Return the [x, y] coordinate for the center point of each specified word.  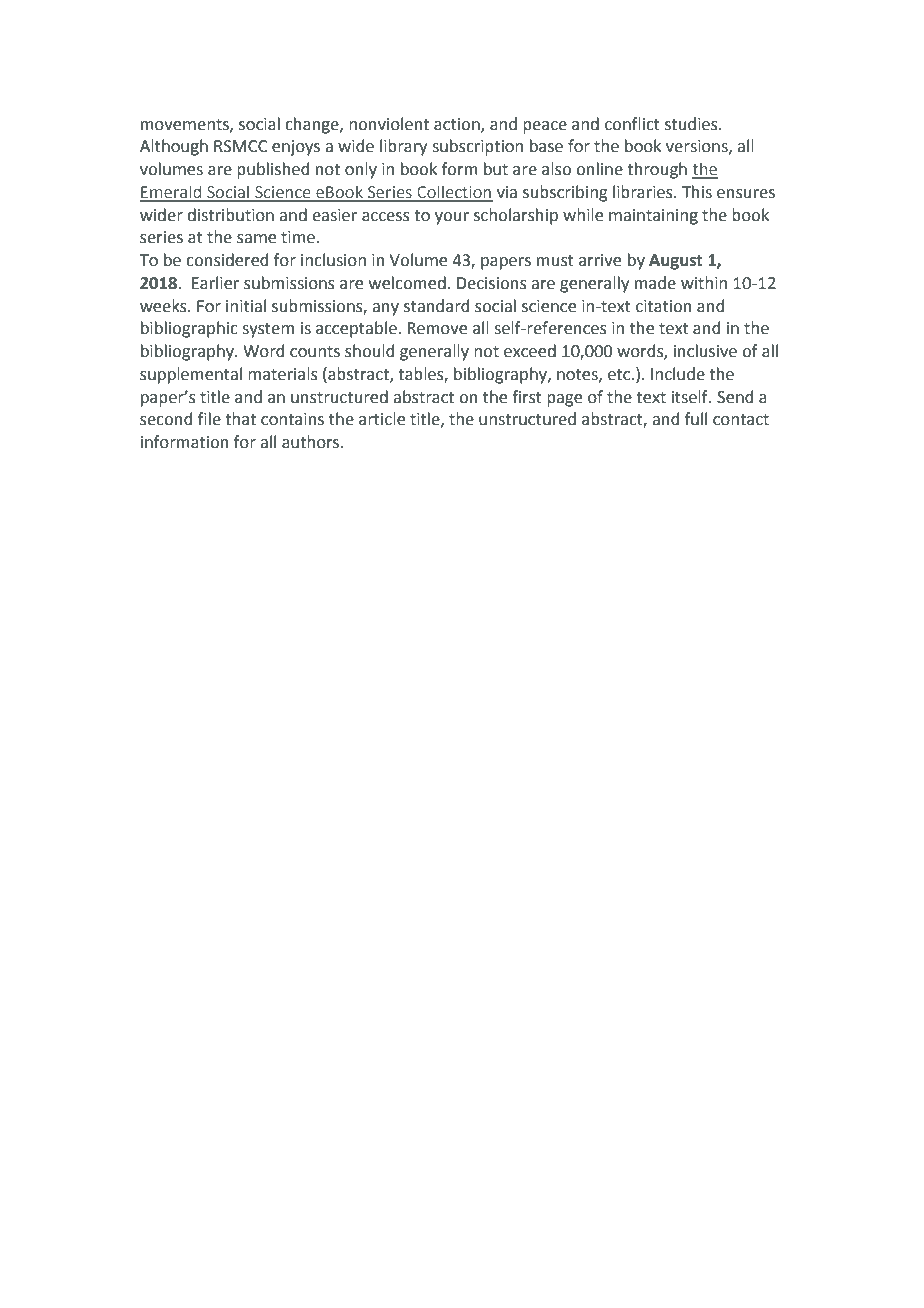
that [240, 419]
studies [692, 124]
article [382, 419]
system [268, 330]
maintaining [653, 217]
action [458, 125]
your [452, 218]
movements [186, 125]
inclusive [705, 351]
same [256, 239]
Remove [437, 328]
